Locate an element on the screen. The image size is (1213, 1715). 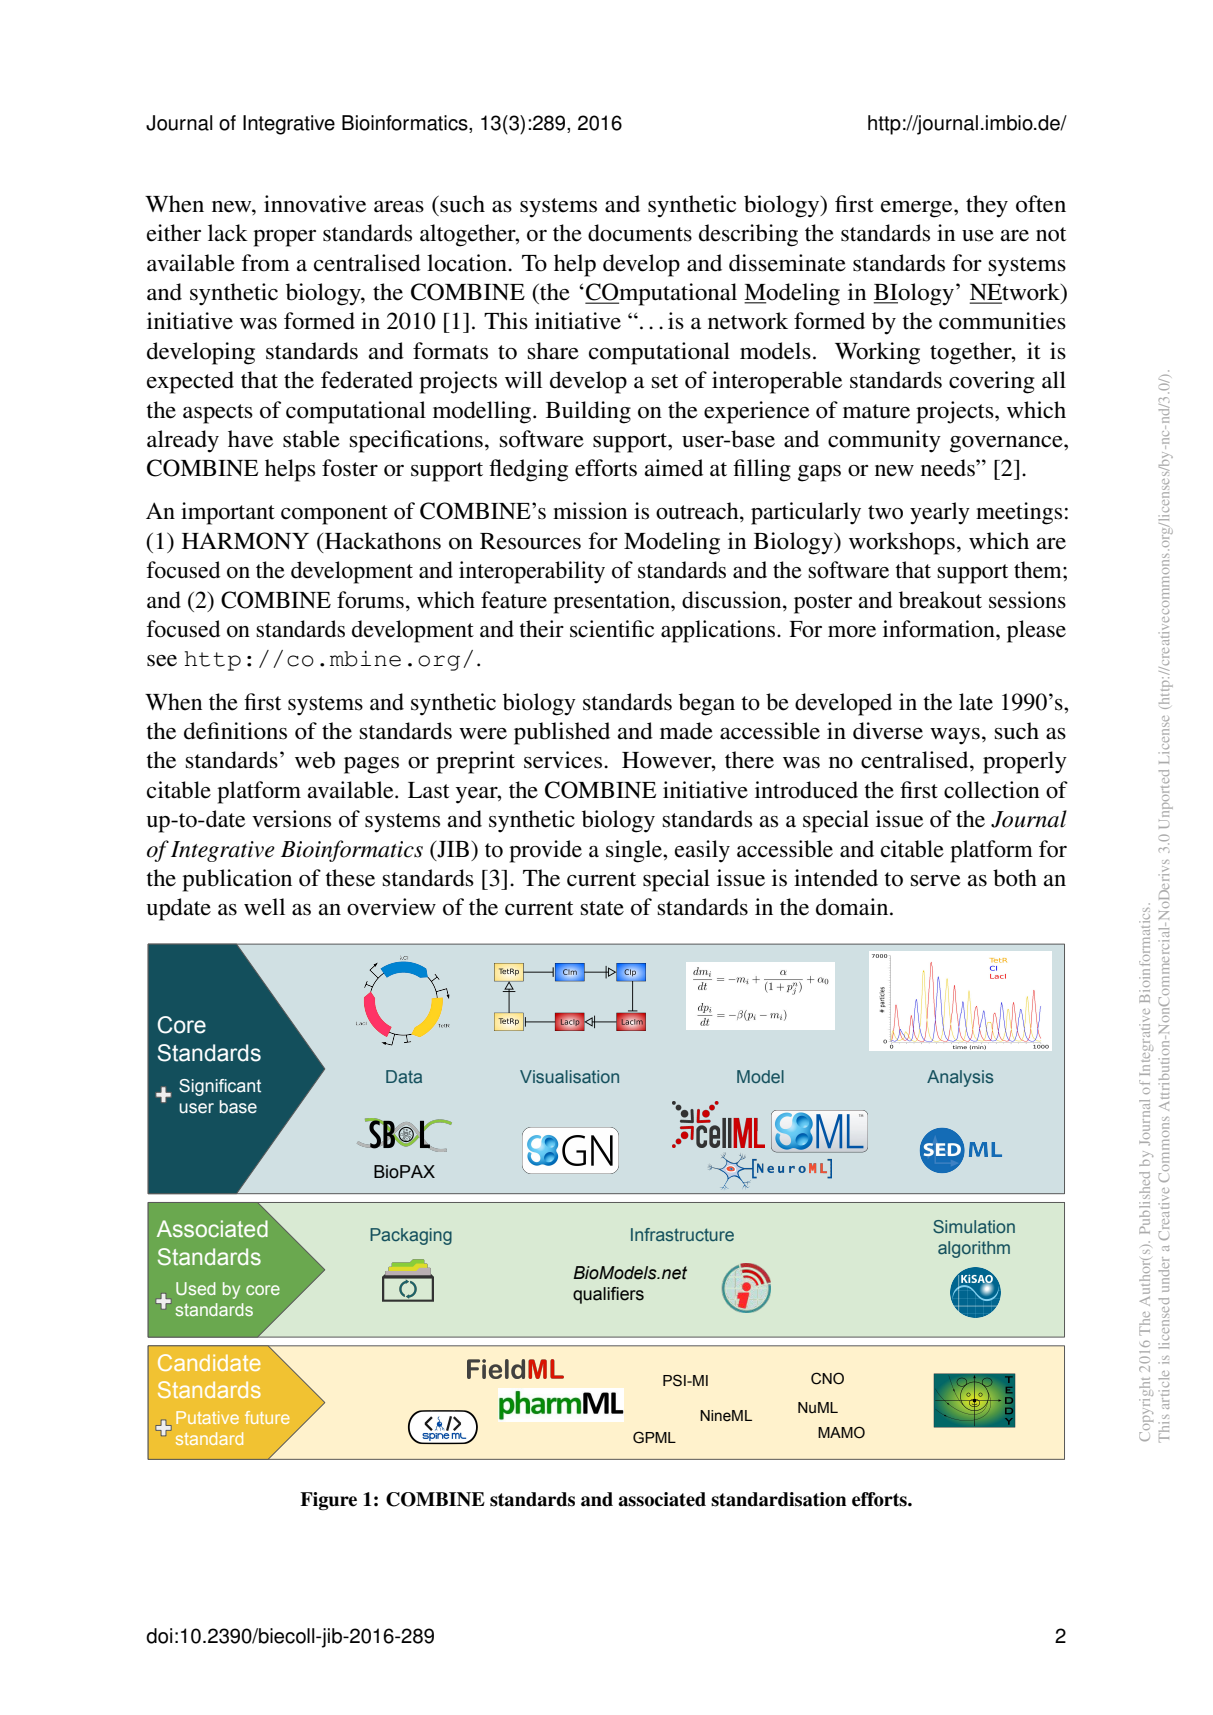
information is located at coordinates (940, 629).
